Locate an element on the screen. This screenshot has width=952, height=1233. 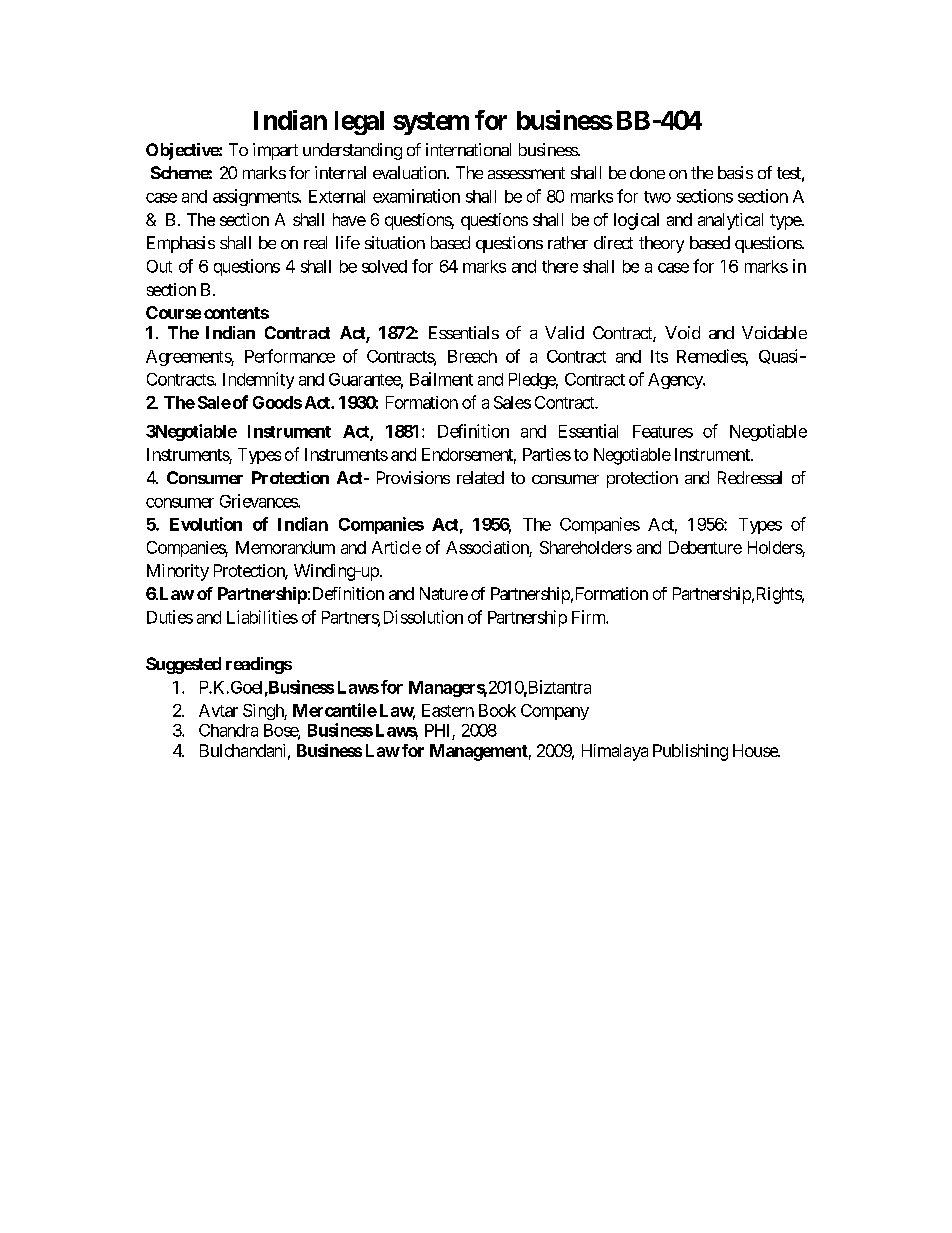
related is located at coordinates (480, 477).
